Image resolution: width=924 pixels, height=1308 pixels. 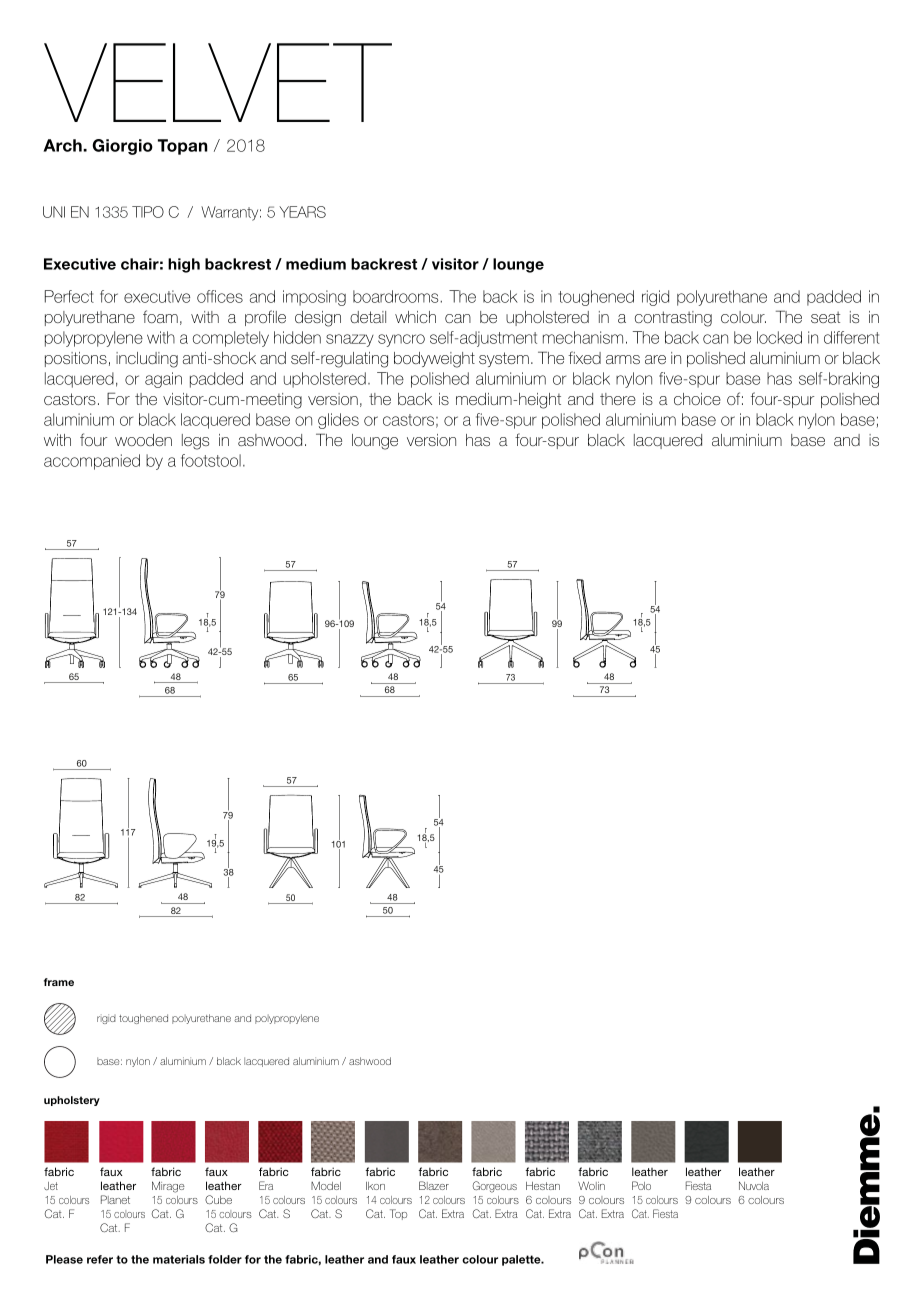 What do you see at coordinates (434, 1185) in the screenshot?
I see `Blazer` at bounding box center [434, 1185].
